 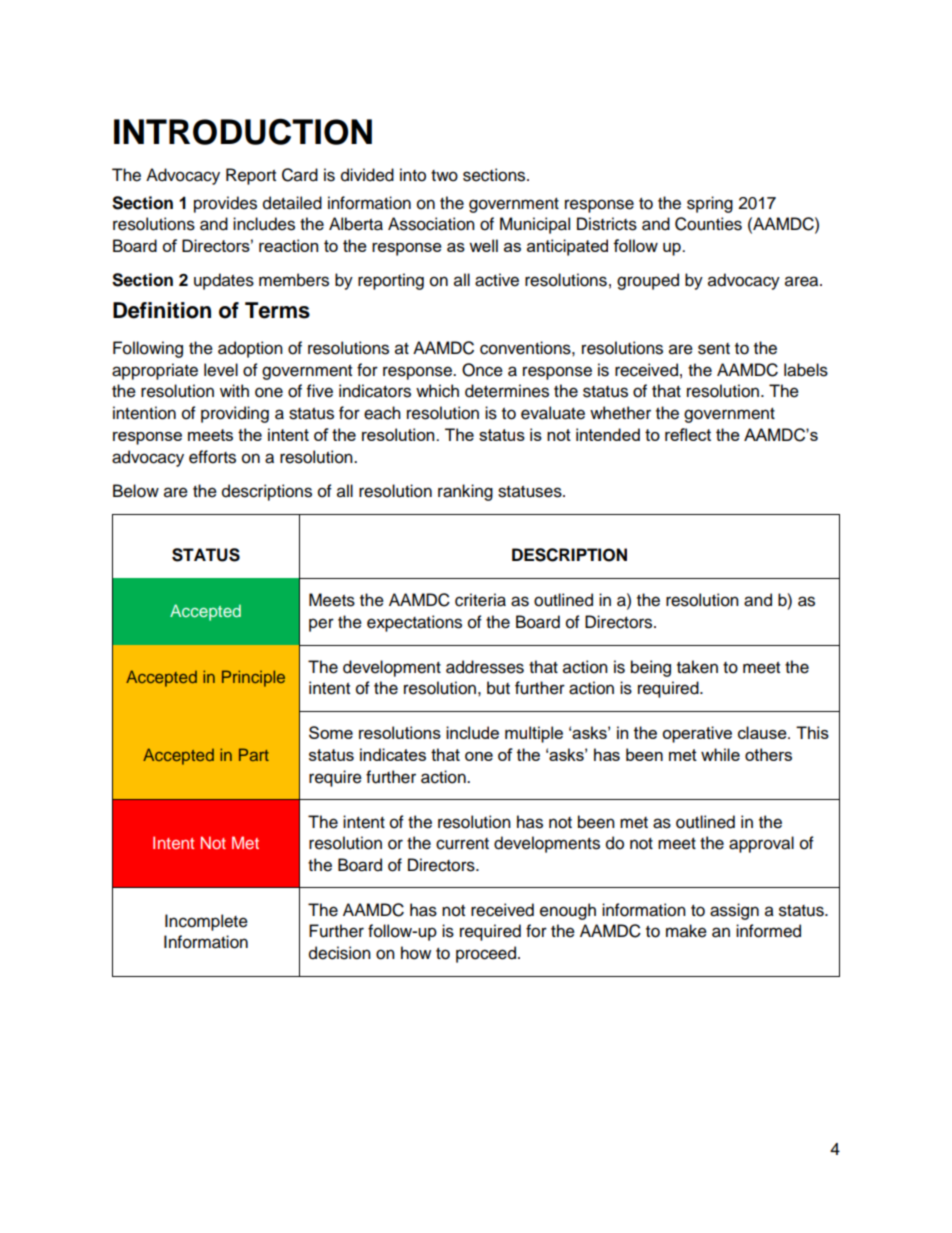 What do you see at coordinates (507, 391) in the image?
I see `determines` at bounding box center [507, 391].
